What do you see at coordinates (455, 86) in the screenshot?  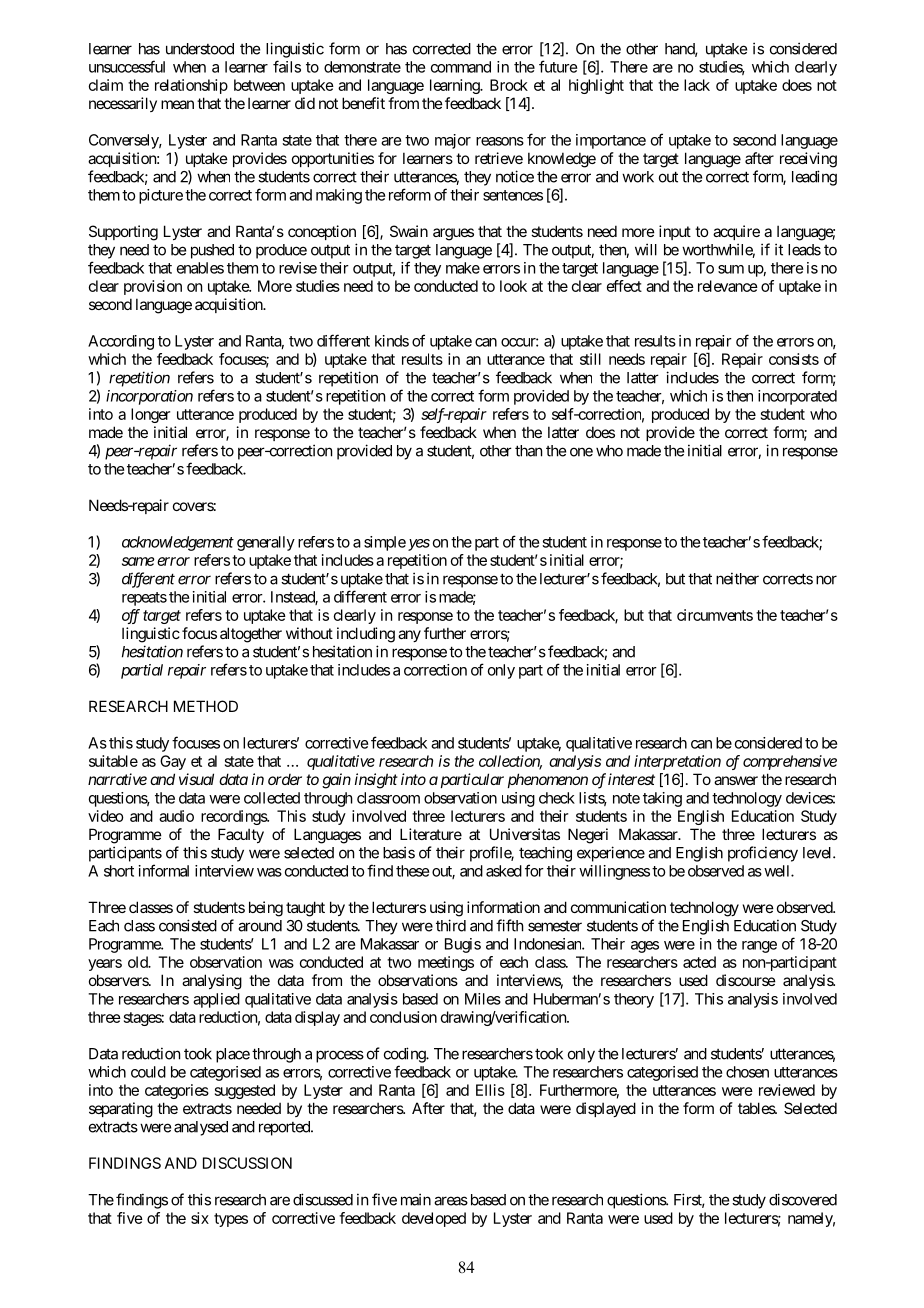 I see `learning` at bounding box center [455, 86].
